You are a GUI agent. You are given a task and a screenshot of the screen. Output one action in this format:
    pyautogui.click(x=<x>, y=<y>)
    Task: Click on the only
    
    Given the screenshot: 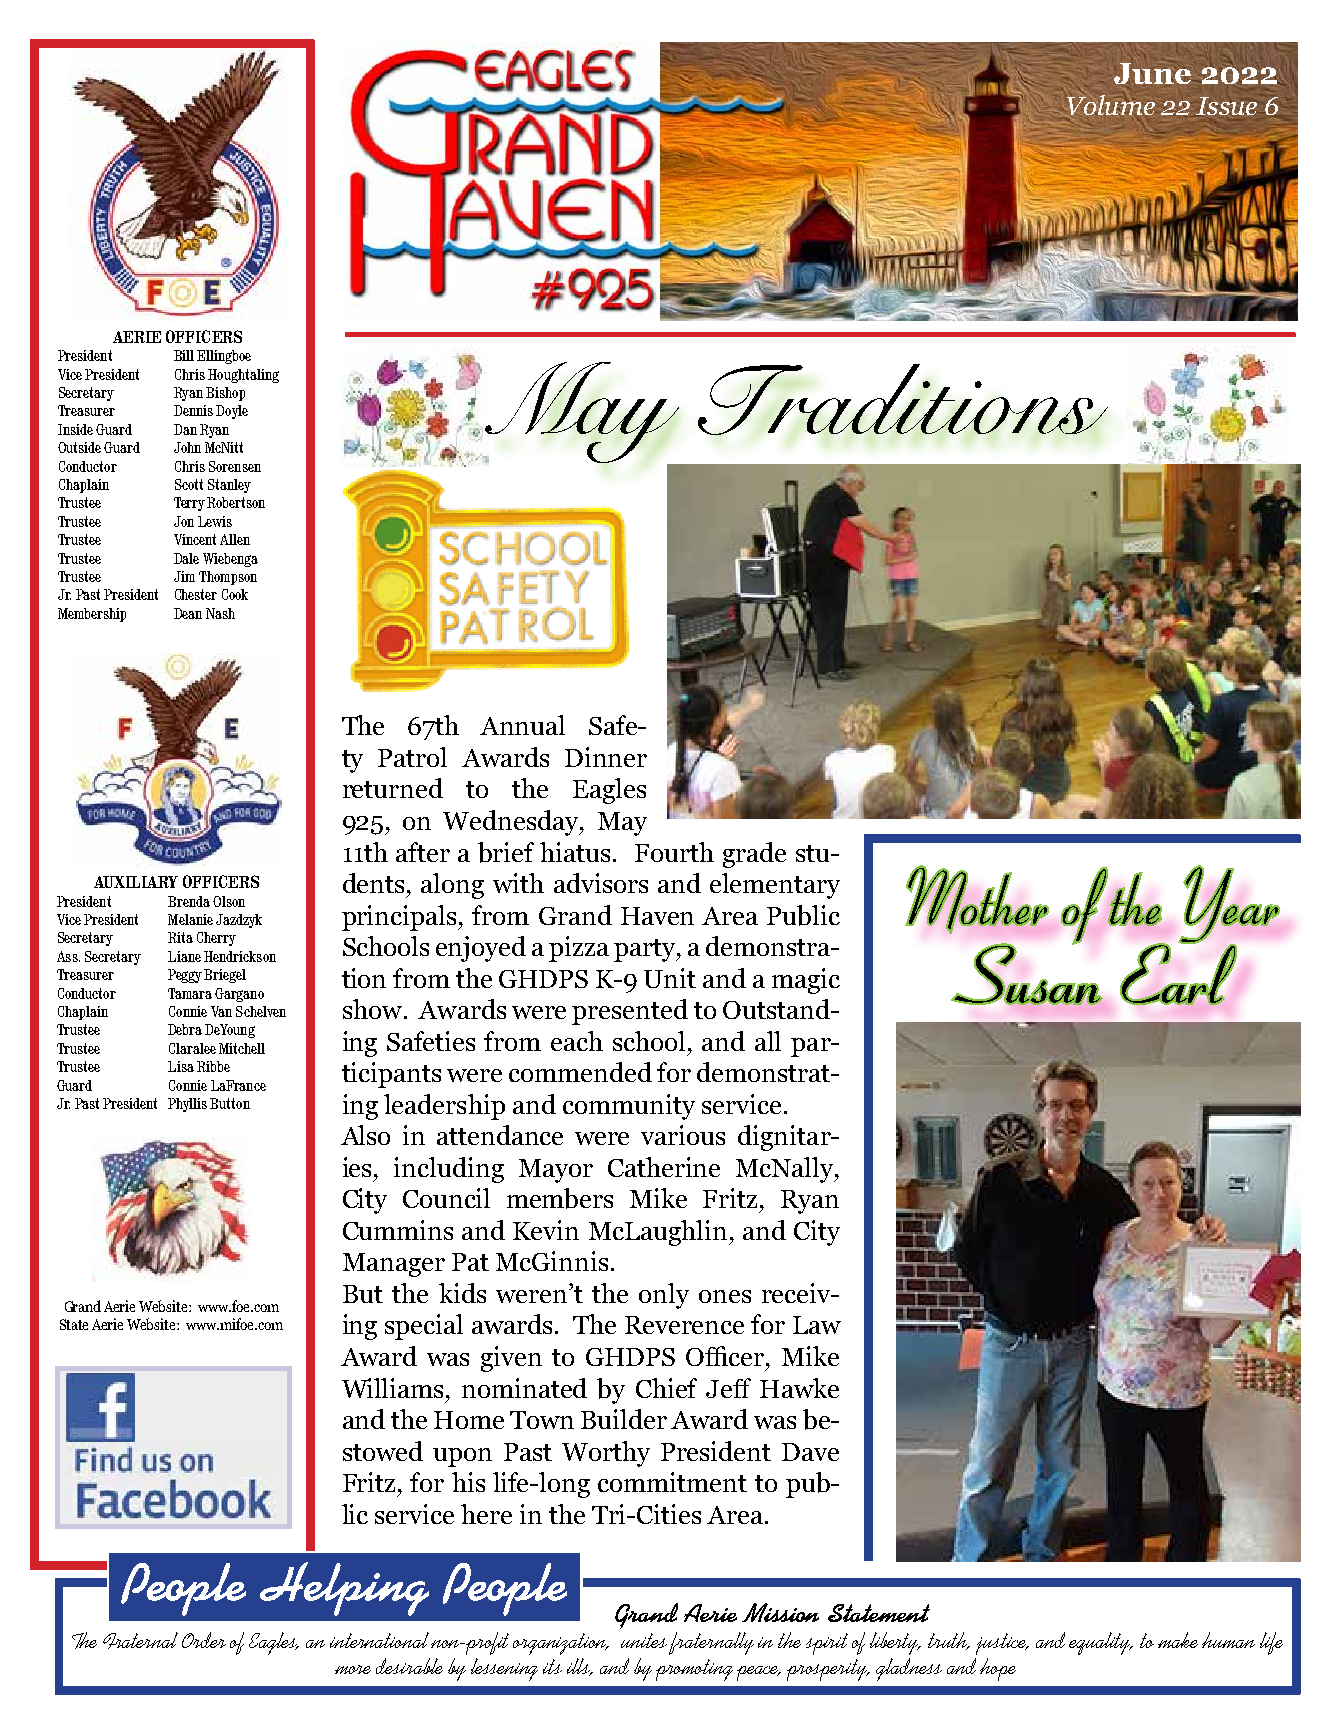 What is the action you would take?
    pyautogui.click(x=664, y=1296)
